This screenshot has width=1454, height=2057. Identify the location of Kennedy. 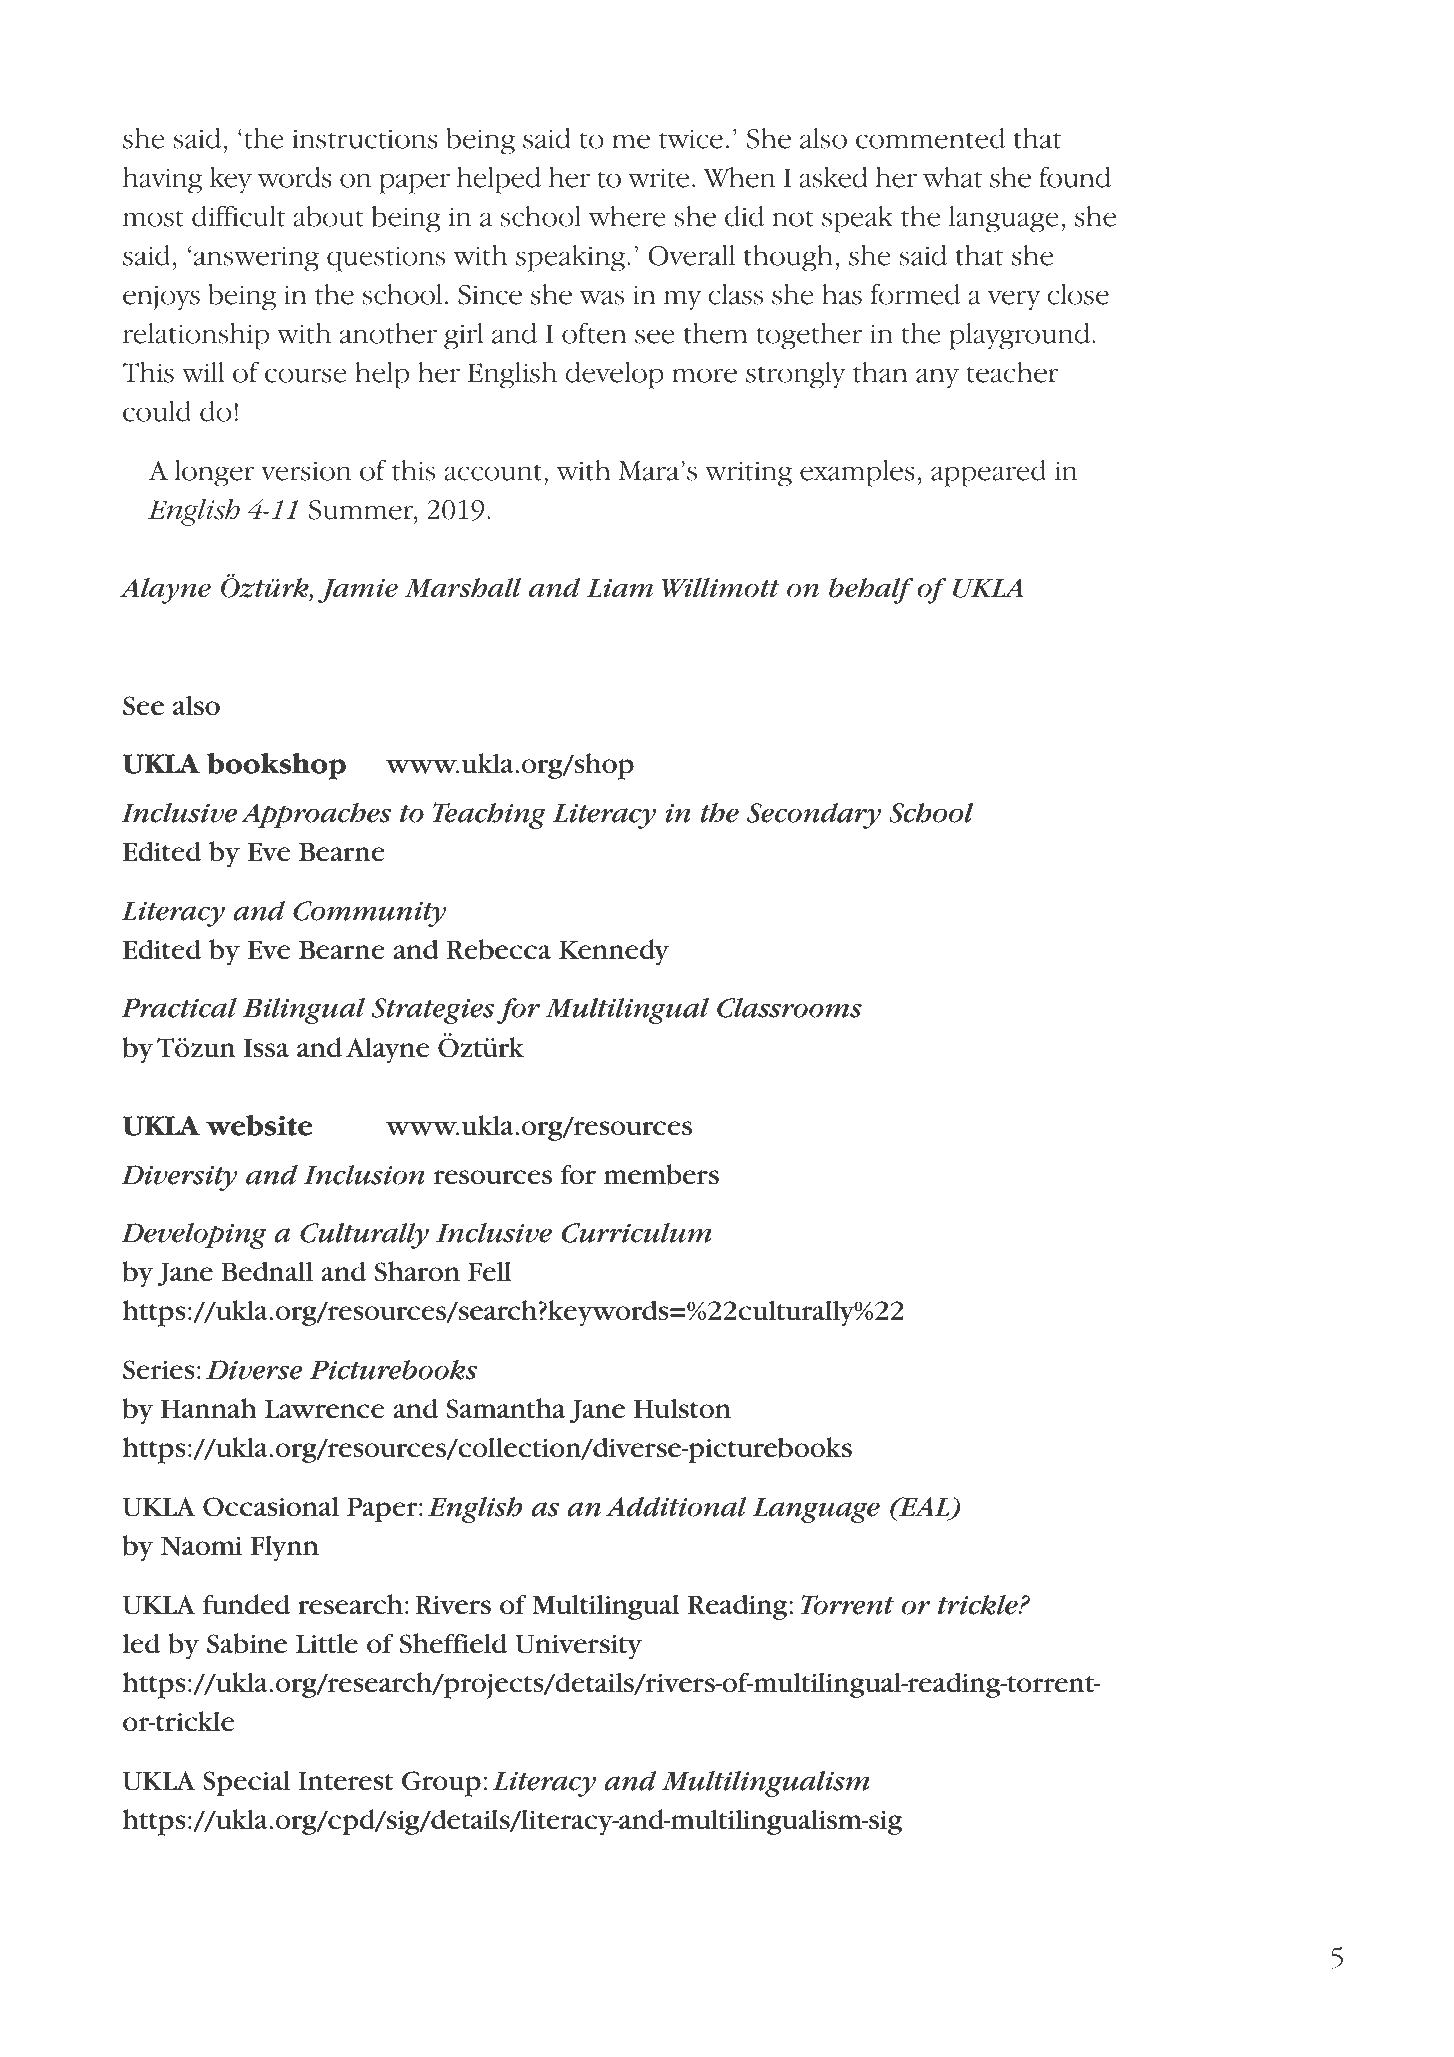
(614, 952).
